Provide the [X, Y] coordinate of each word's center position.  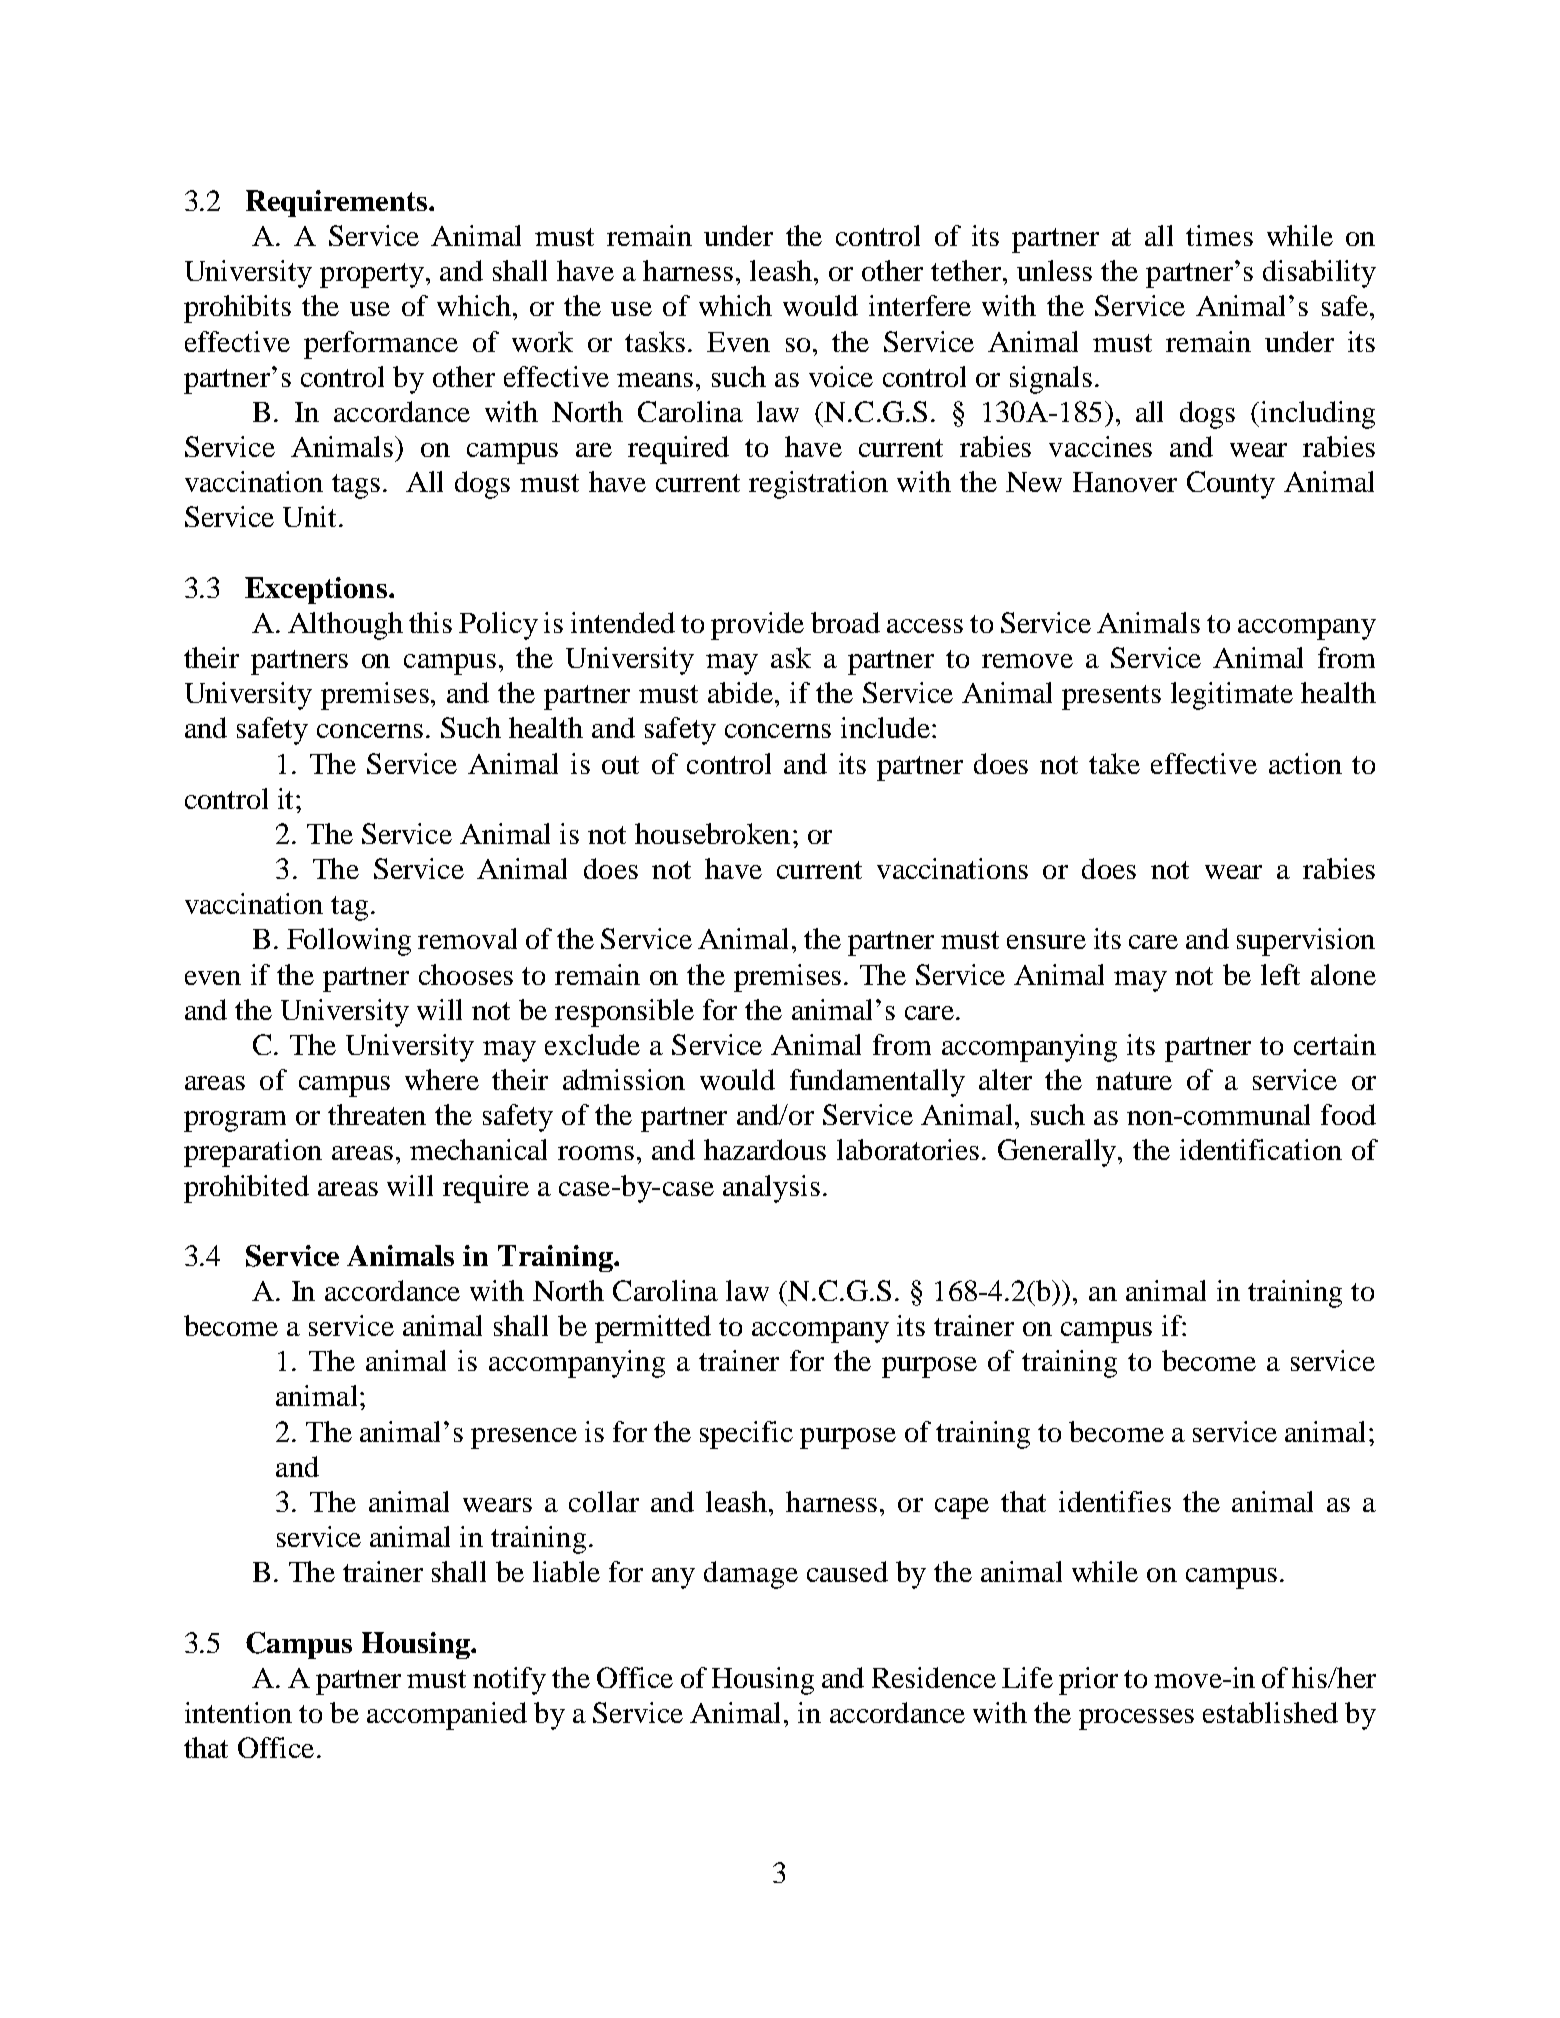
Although [345, 626]
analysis [771, 1189]
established [1270, 1712]
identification [1261, 1149]
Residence [934, 1677]
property [372, 275]
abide [740, 692]
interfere [920, 305]
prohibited [246, 1189]
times [1219, 235]
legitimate [1232, 696]
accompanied [447, 1716]
